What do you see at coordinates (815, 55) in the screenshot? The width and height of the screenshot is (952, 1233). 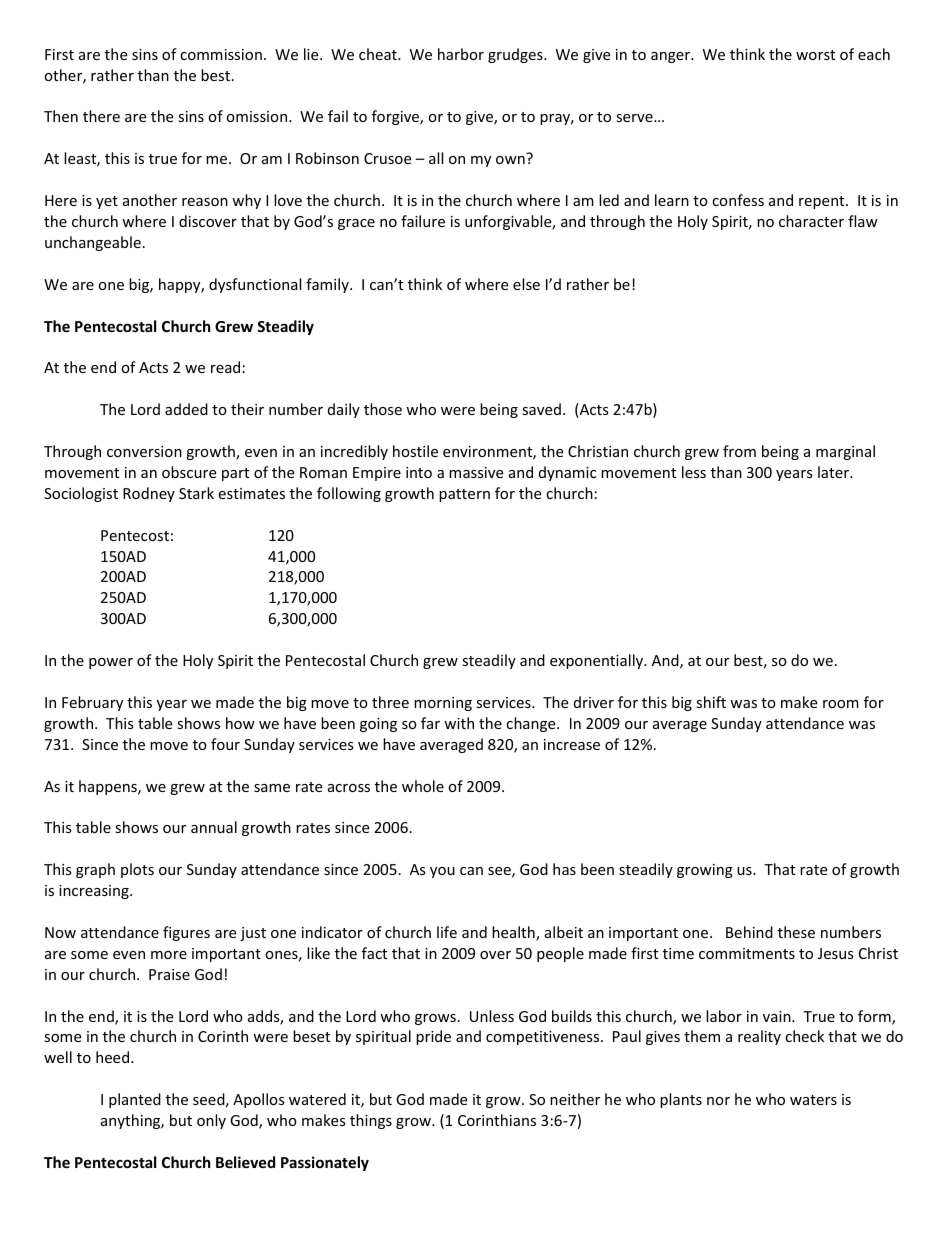 I see `worst` at bounding box center [815, 55].
